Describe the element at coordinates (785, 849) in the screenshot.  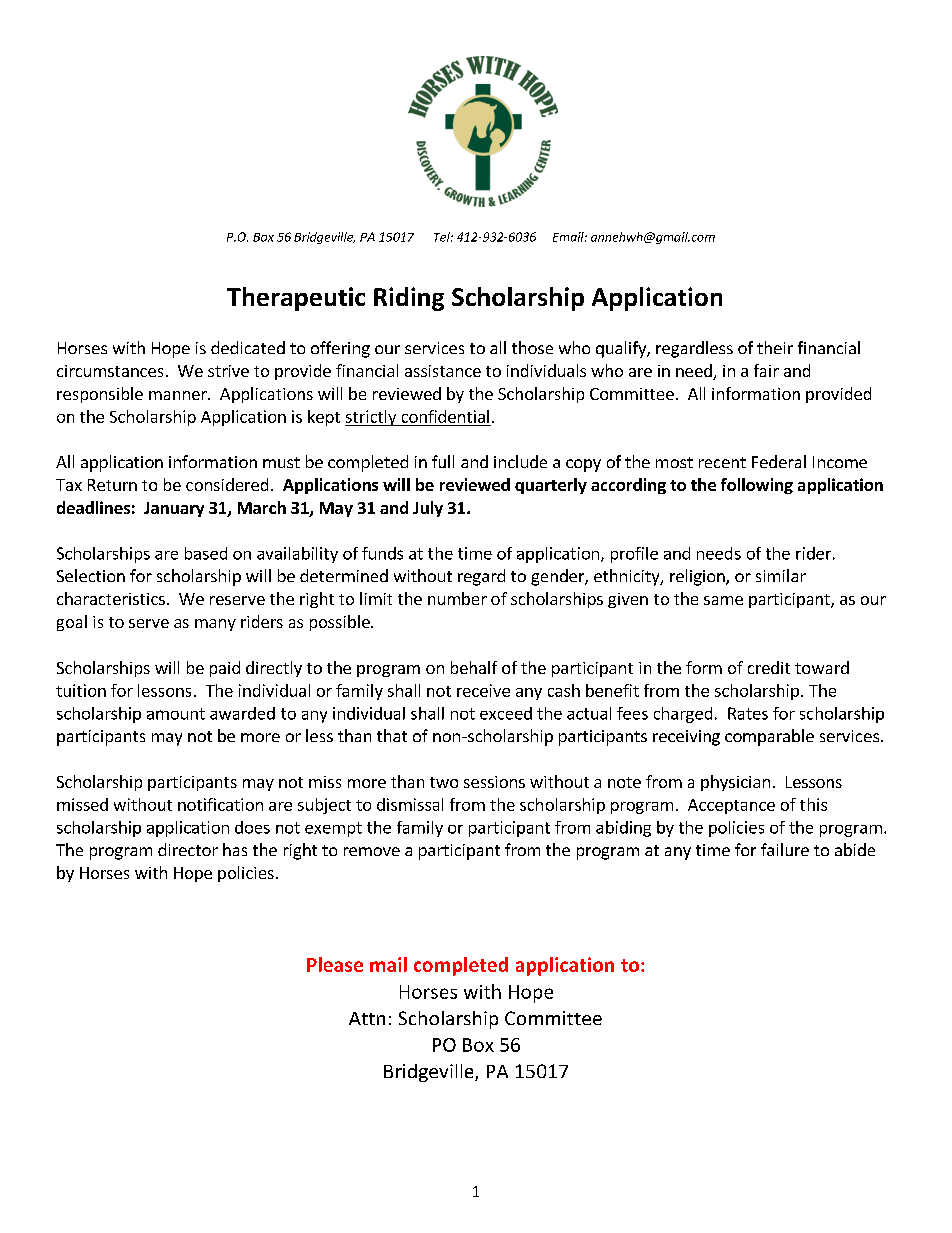
I see `failure` at that location.
